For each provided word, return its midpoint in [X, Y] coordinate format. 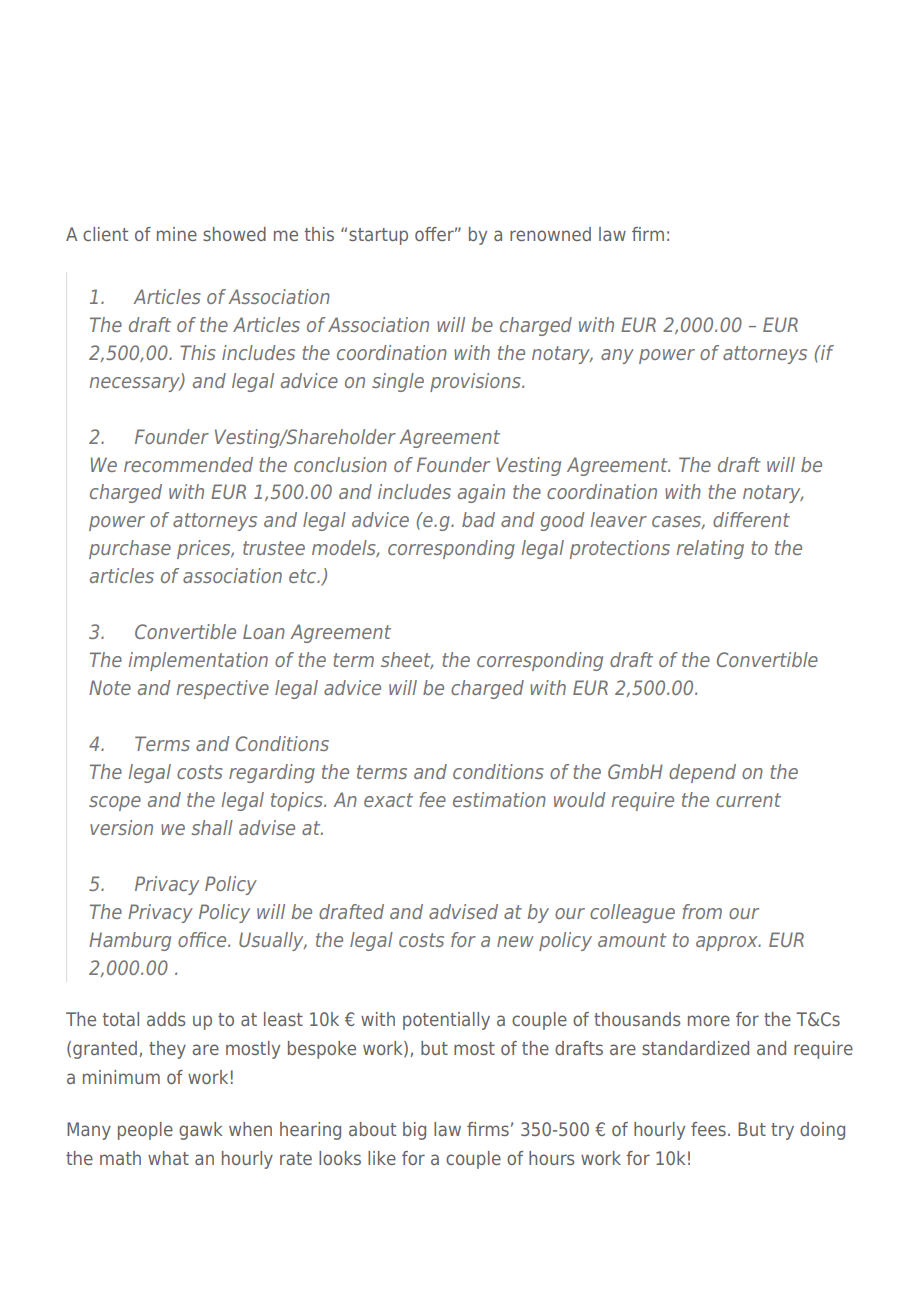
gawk [200, 1131]
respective [223, 689]
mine [177, 234]
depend [702, 773]
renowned [550, 234]
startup [378, 236]
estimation [499, 799]
